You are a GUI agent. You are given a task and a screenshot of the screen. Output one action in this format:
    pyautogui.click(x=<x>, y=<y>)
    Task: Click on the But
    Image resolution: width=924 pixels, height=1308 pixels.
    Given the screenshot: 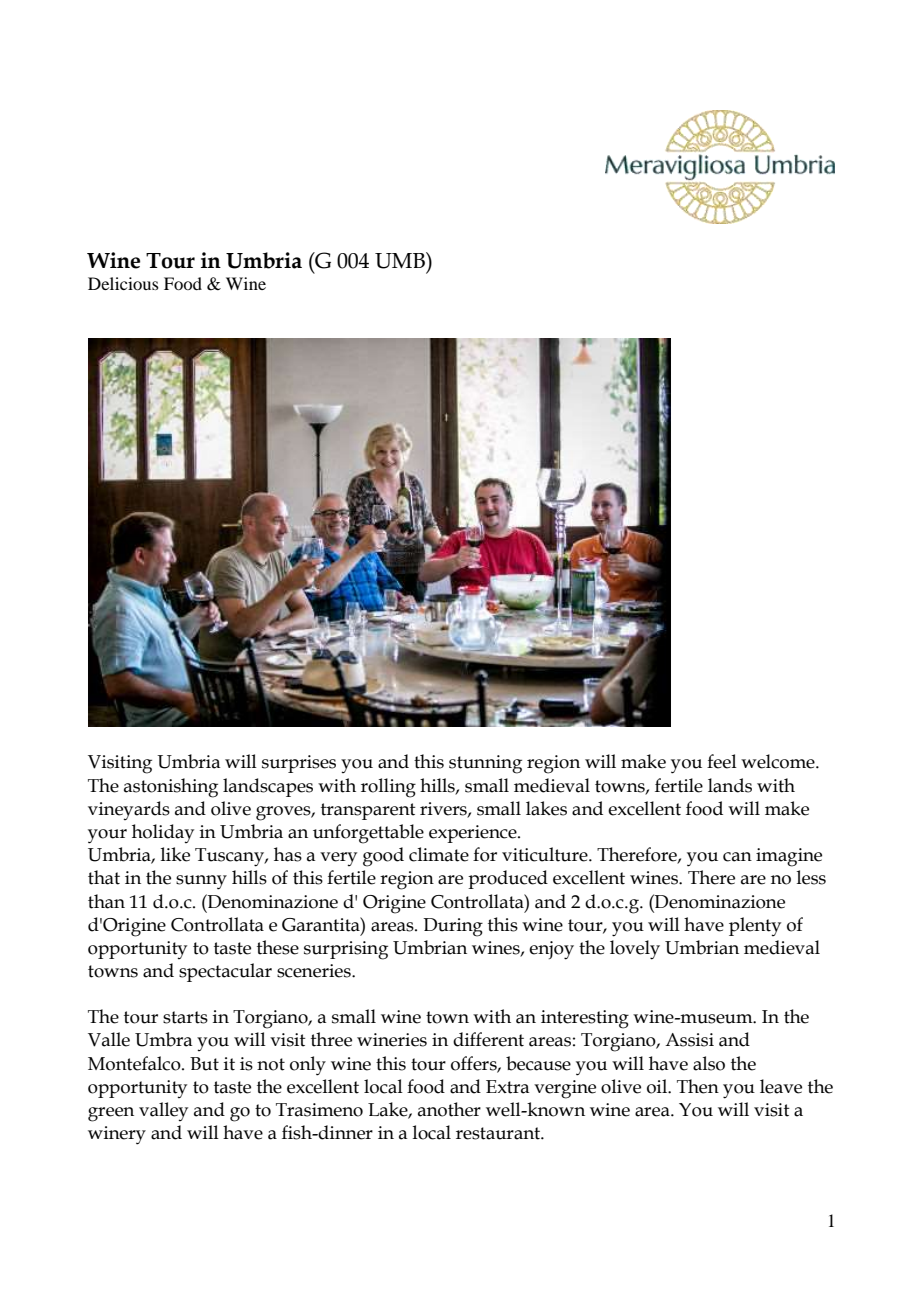 What is the action you would take?
    pyautogui.click(x=204, y=1064)
